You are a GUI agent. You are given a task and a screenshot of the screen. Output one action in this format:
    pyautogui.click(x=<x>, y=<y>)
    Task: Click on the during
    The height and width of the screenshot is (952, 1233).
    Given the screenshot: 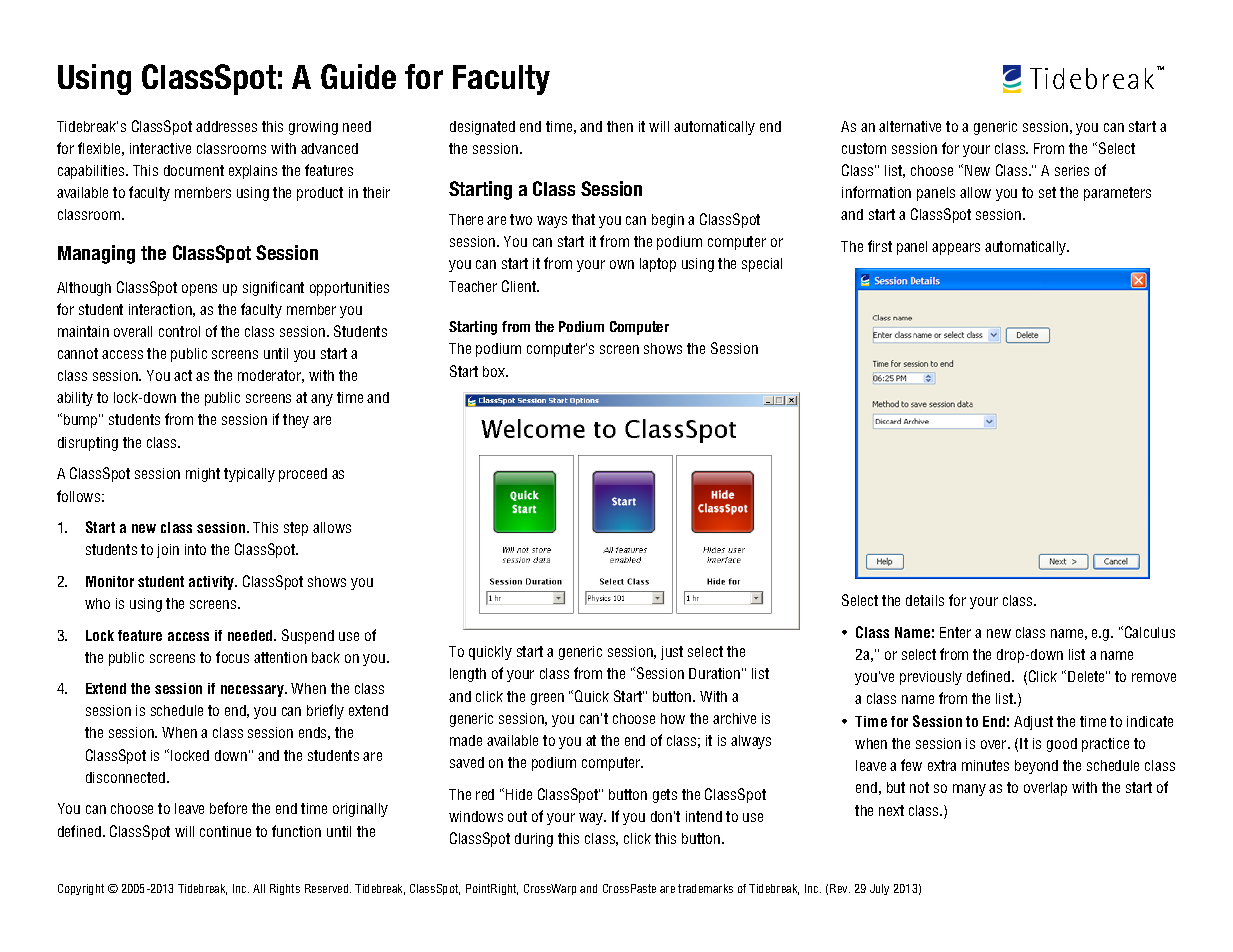 What is the action you would take?
    pyautogui.click(x=534, y=840)
